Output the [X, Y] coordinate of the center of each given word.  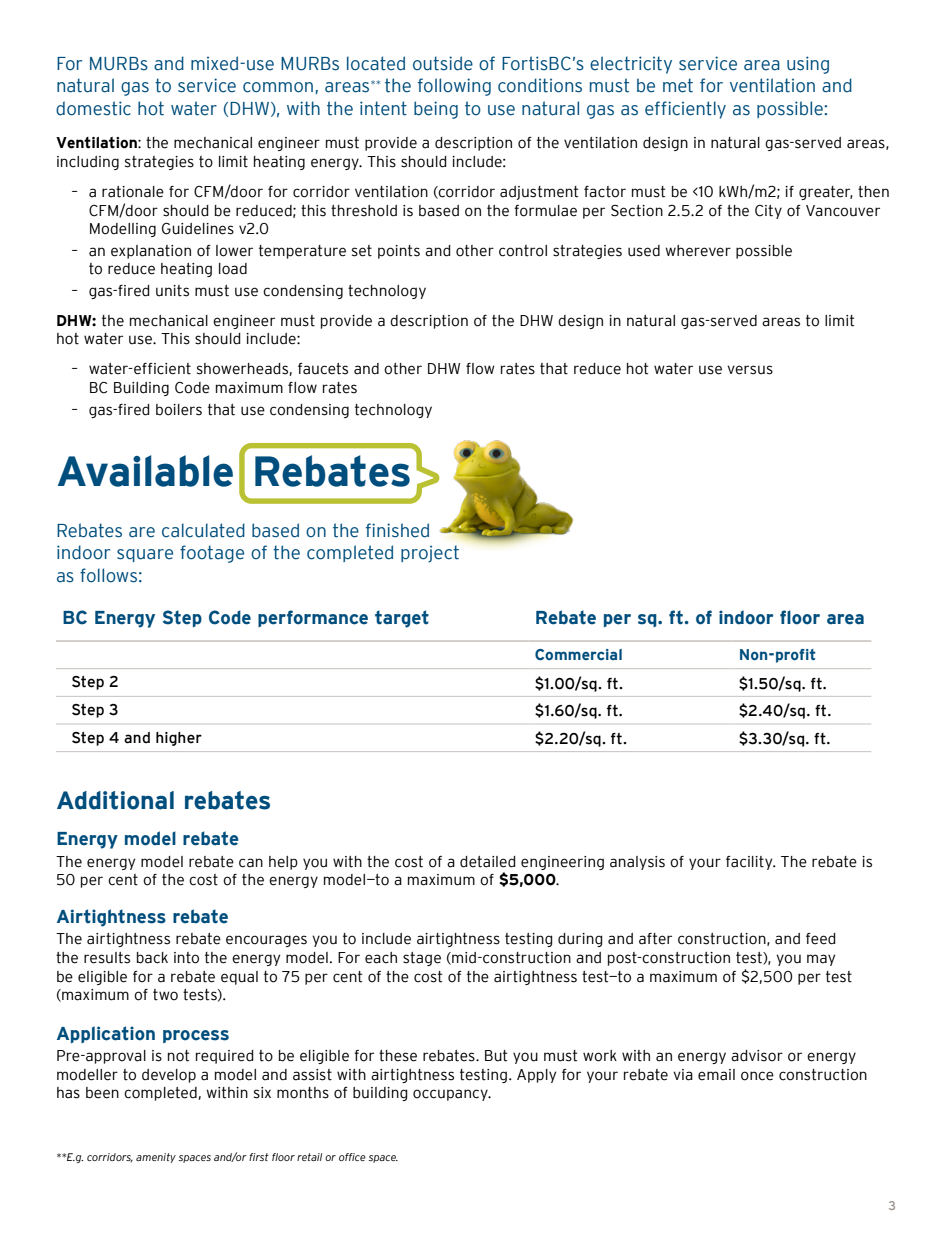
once [757, 1076]
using [808, 65]
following [454, 87]
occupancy [451, 1095]
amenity [156, 1158]
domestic [93, 108]
